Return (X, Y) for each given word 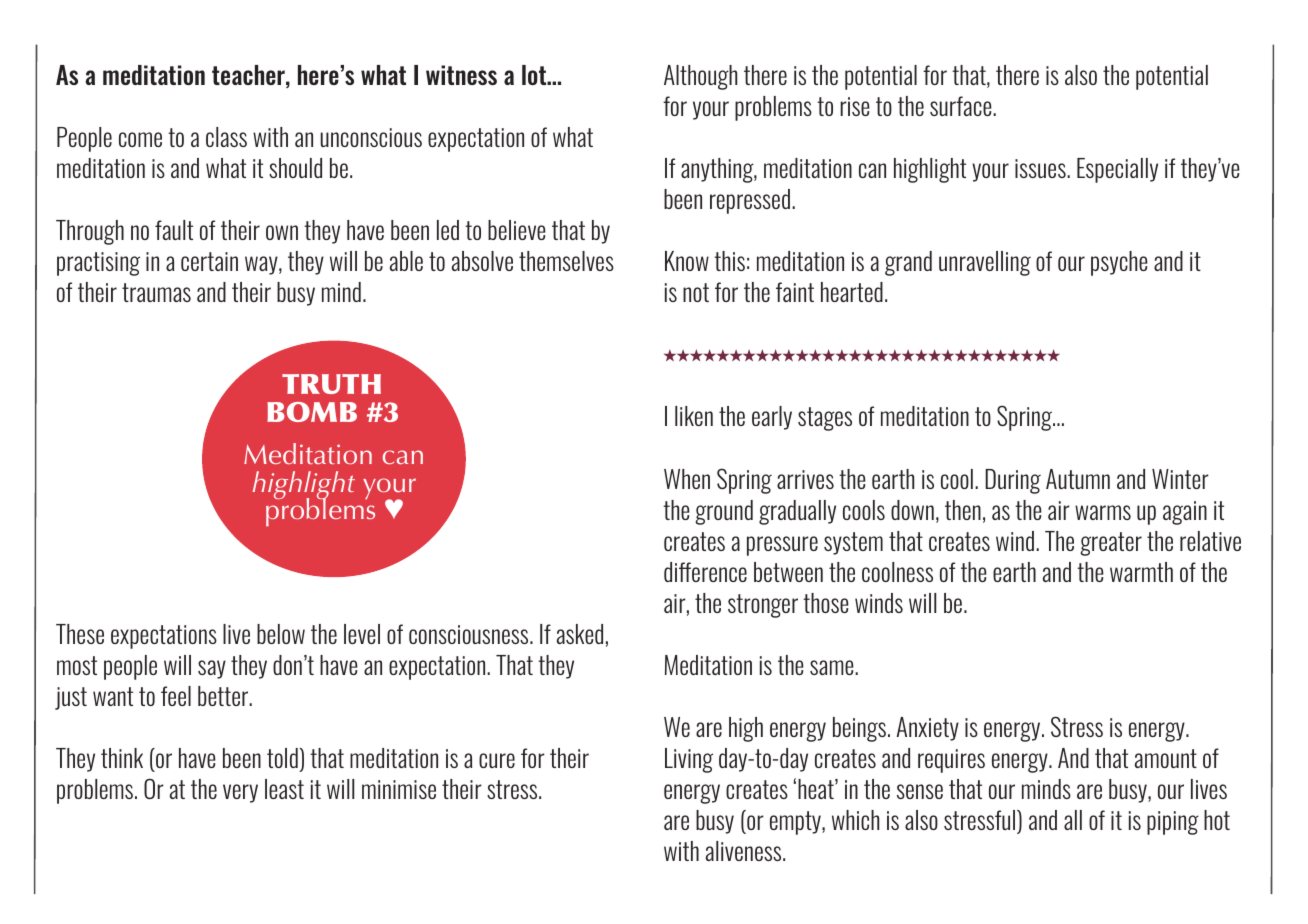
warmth (1141, 572)
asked (580, 634)
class (226, 137)
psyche (1119, 263)
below (281, 634)
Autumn (1078, 479)
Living (689, 760)
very (240, 793)
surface (962, 106)
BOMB (312, 412)
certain (209, 261)
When (687, 479)
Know (687, 261)
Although (700, 77)
